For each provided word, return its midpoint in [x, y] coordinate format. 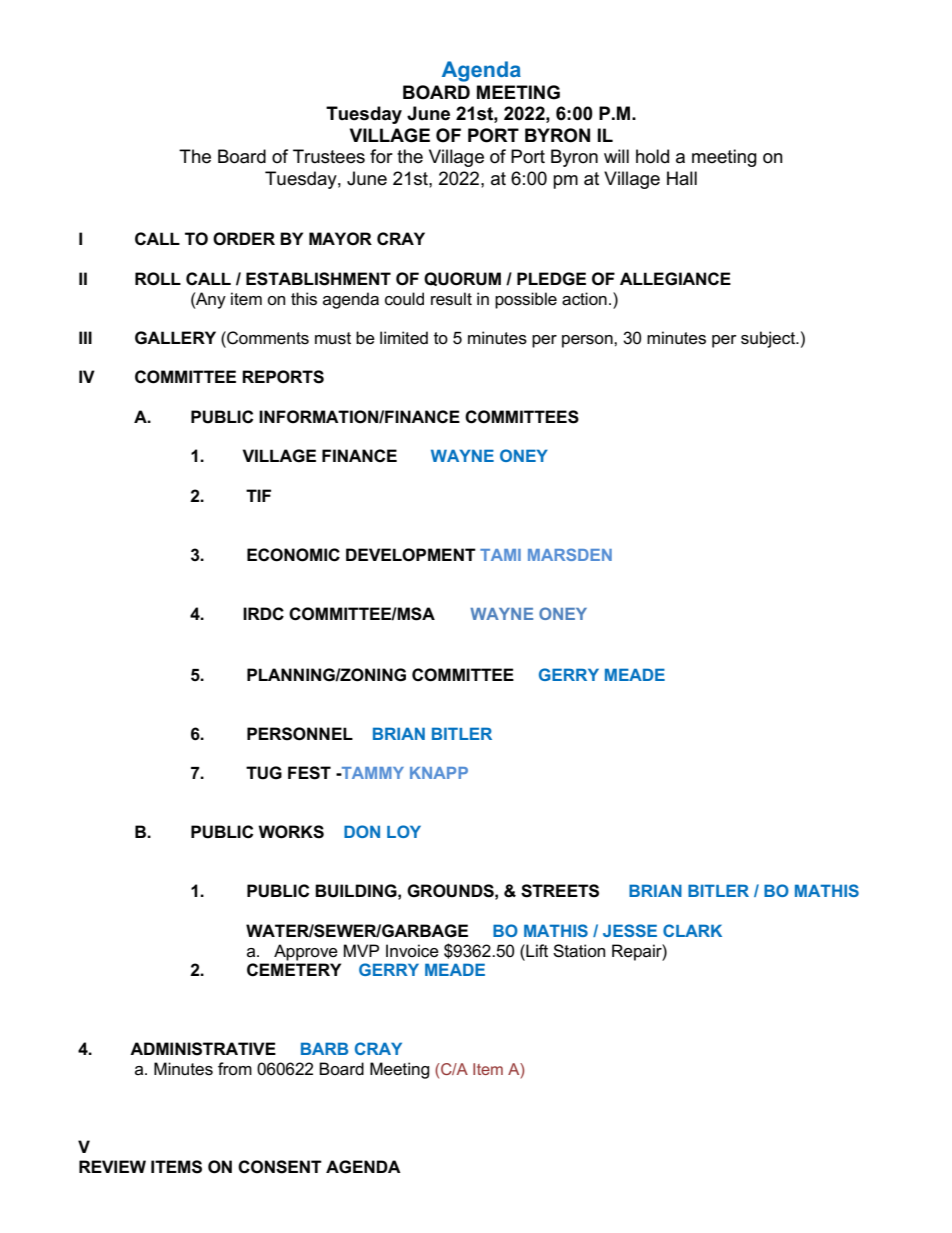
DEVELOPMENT [411, 555]
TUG [264, 773]
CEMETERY [294, 970]
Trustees [329, 156]
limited [404, 337]
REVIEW [112, 1166]
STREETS [560, 891]
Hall [682, 178]
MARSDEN [570, 554]
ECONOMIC [293, 555]
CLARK [692, 930]
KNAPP [439, 773]
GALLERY [175, 338]
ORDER [244, 239]
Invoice [412, 951]
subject [769, 339]
